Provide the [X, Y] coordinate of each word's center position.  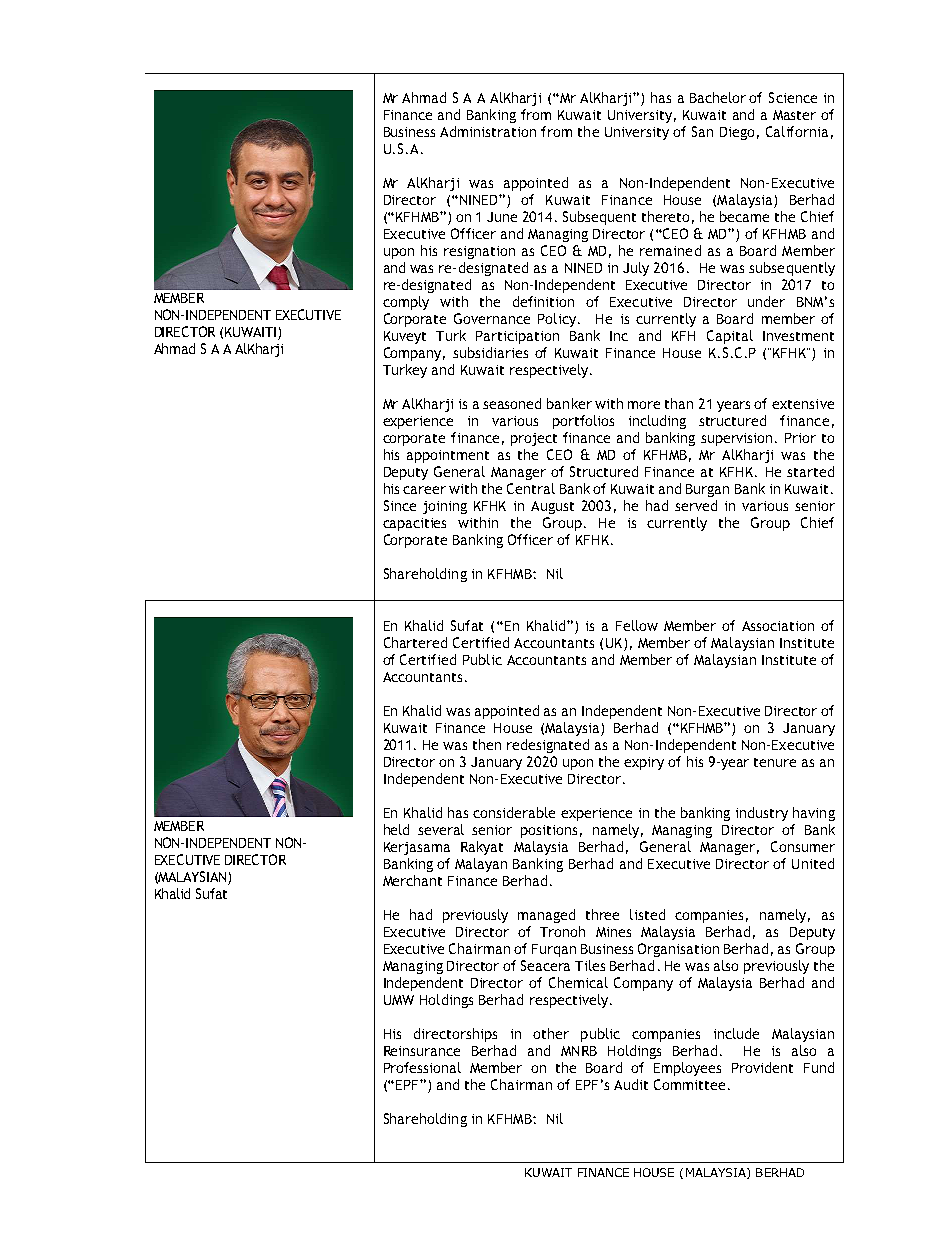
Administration [488, 131]
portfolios [583, 422]
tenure [775, 762]
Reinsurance [422, 1051]
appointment [448, 456]
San [702, 131]
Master [794, 115]
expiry [644, 763]
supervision [738, 439]
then [487, 744]
